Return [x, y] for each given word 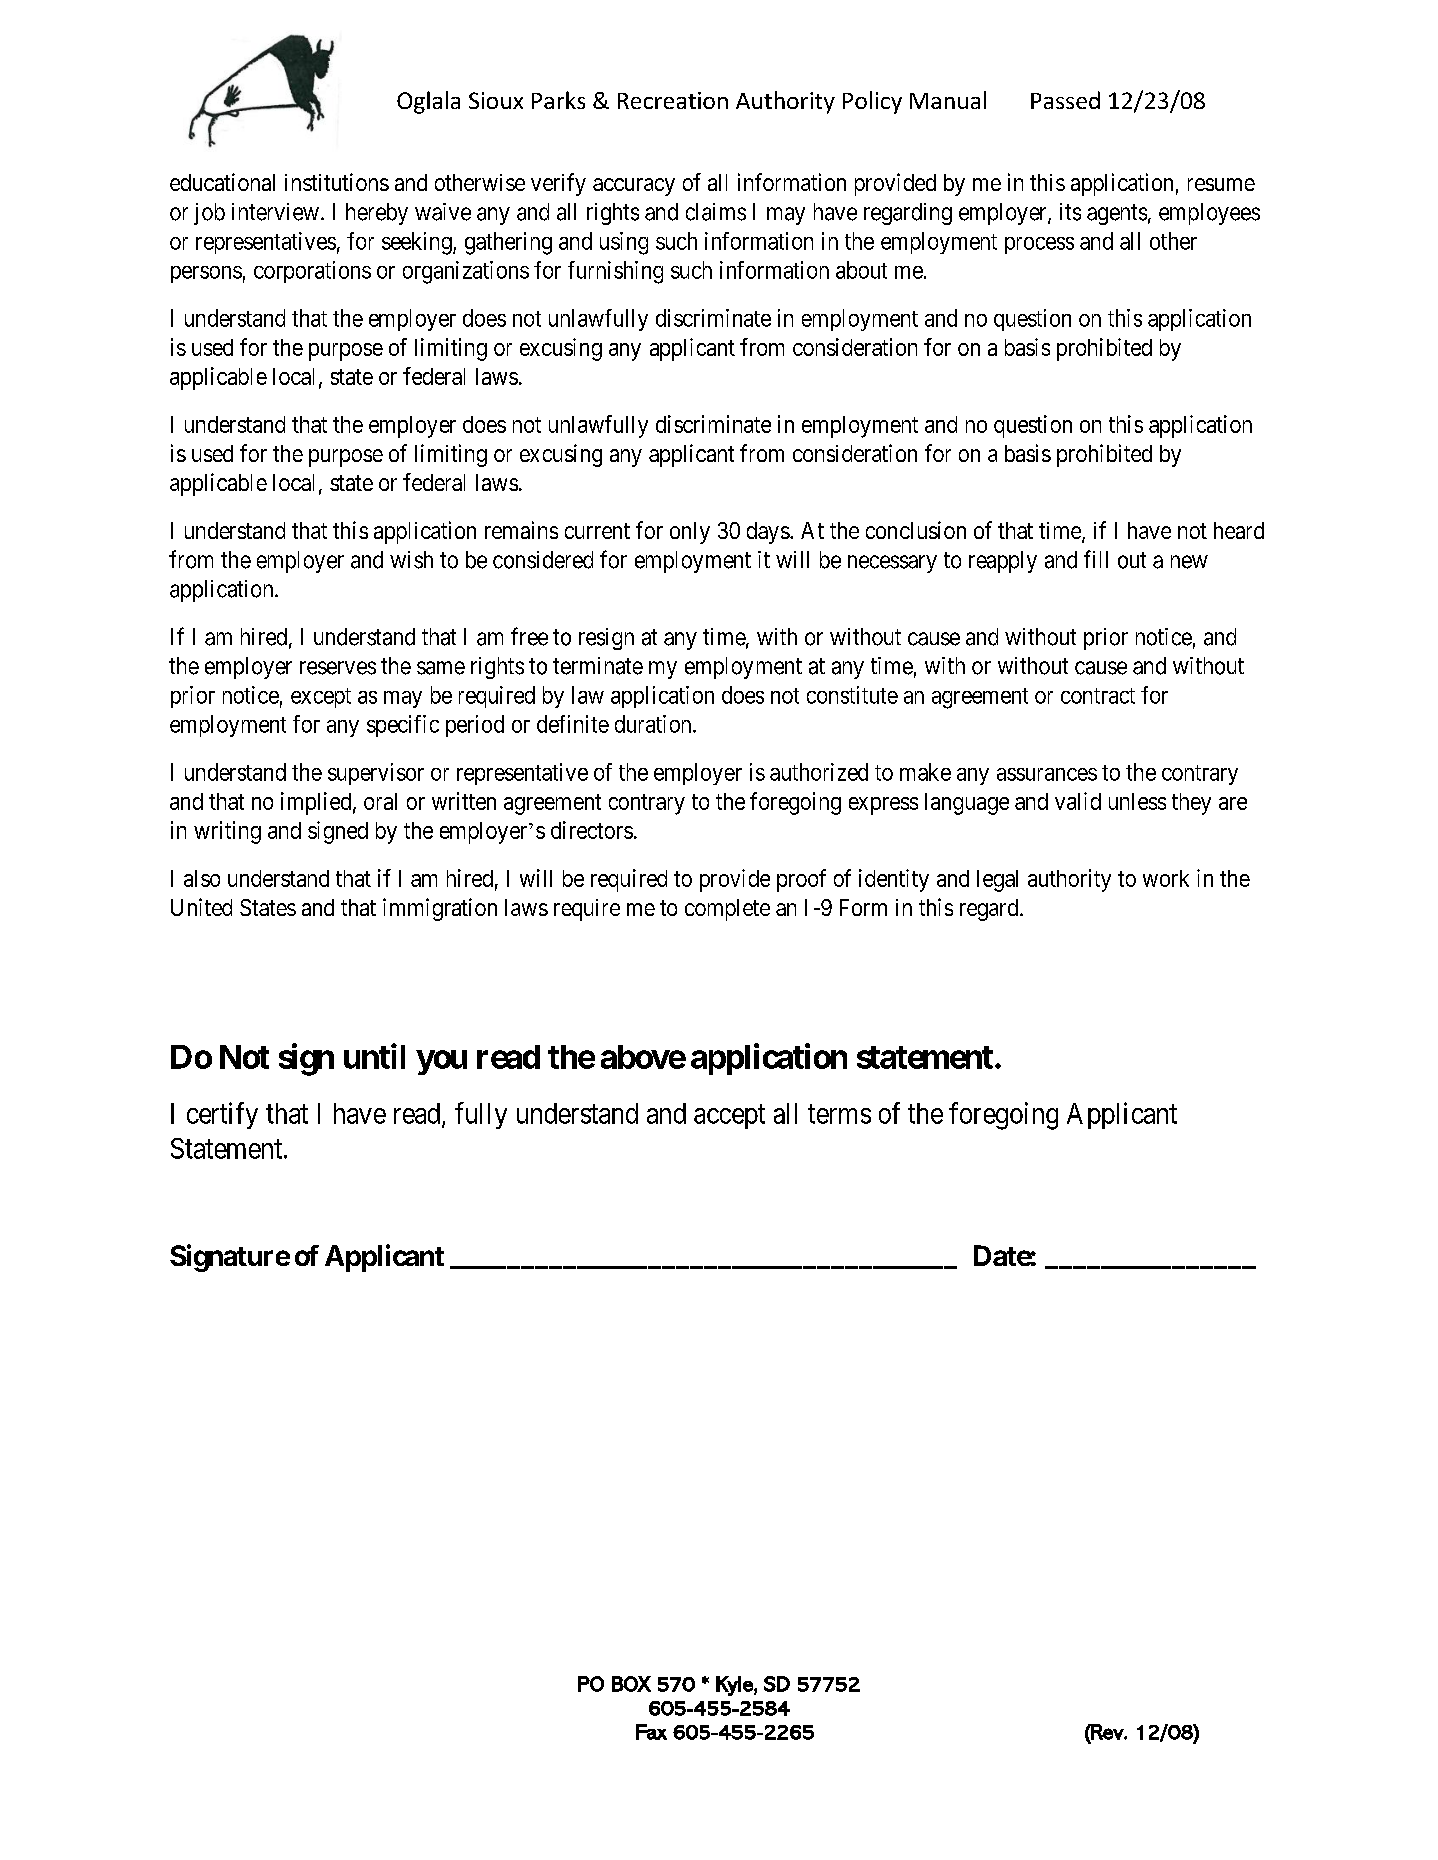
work [1166, 878]
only [690, 533]
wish [411, 560]
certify [222, 1115]
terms [839, 1114]
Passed [1065, 100]
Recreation [673, 100]
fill [1096, 559]
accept [729, 1117]
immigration [440, 909]
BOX [631, 1684]
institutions [337, 182]
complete [727, 910]
